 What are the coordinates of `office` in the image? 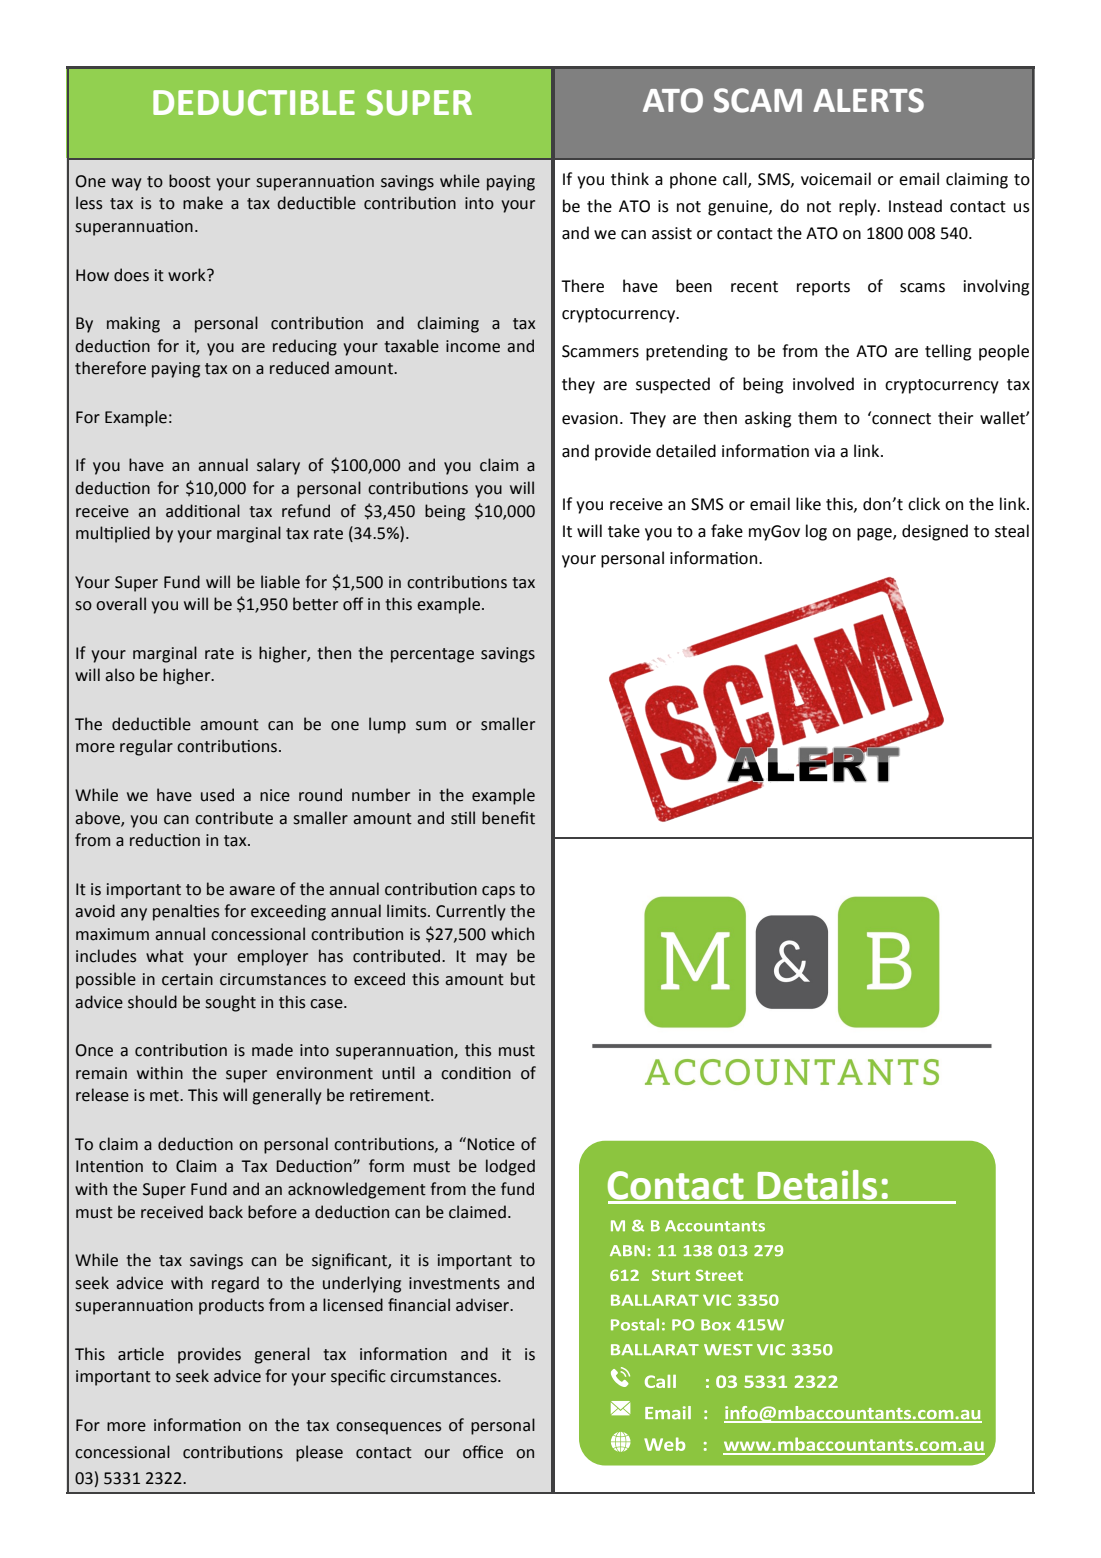 It's located at (483, 1452).
